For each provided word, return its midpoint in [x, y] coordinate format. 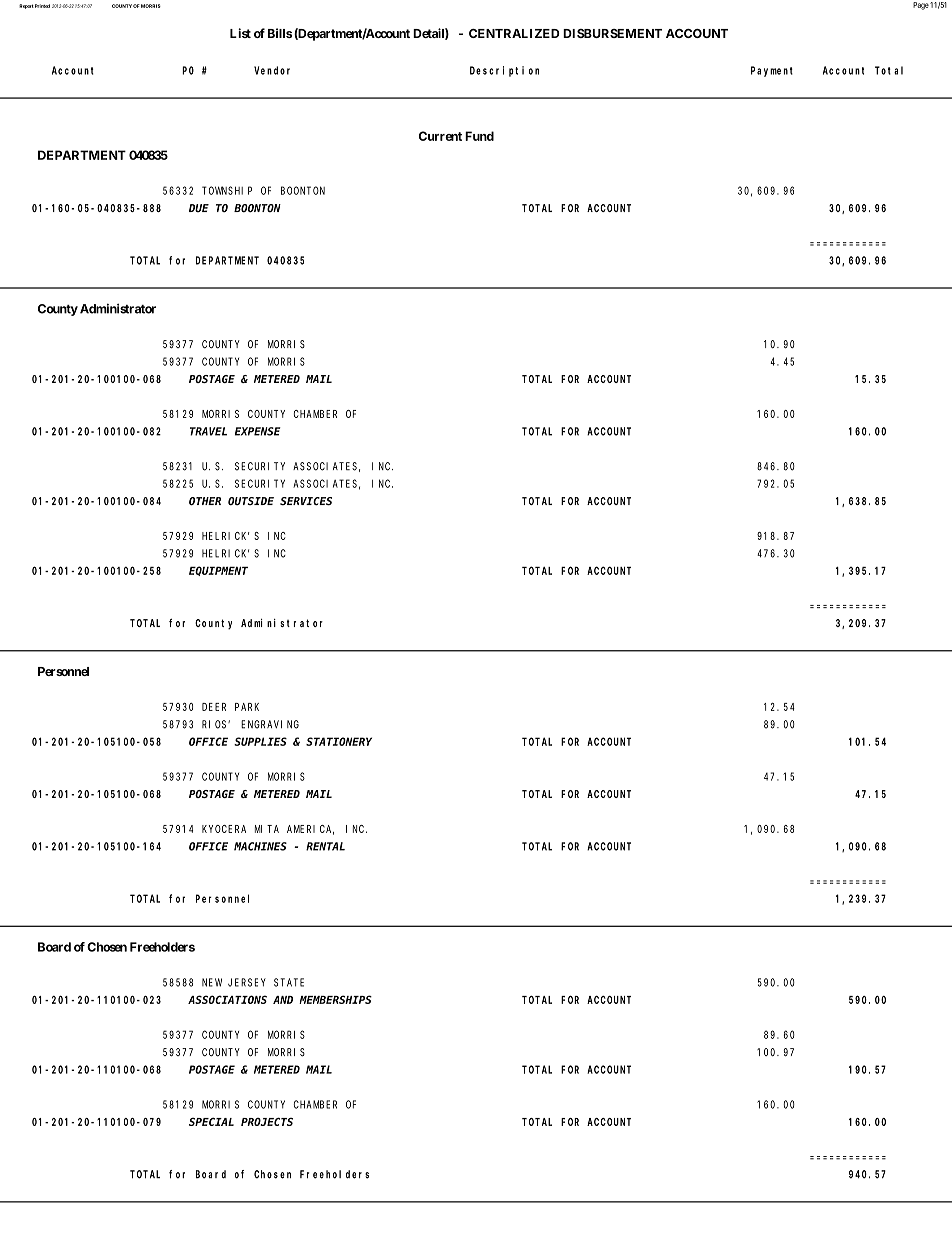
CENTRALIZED [514, 33]
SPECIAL [211, 1121]
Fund [479, 136]
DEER [214, 707]
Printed [42, 6]
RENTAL [325, 846]
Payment [772, 71]
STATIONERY [339, 741]
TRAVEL [208, 431]
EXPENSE [258, 431]
